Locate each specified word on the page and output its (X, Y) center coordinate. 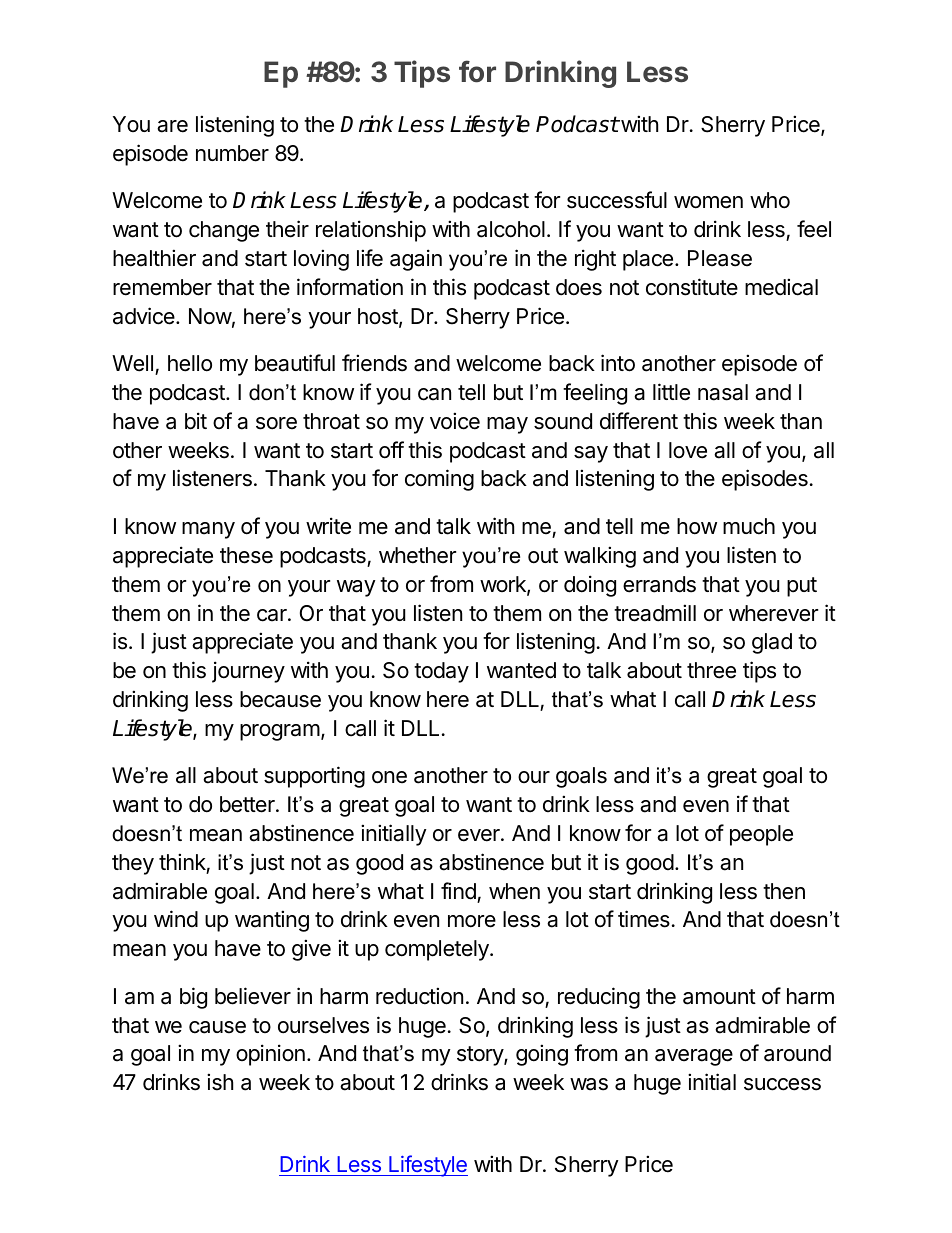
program (280, 732)
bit (196, 421)
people (761, 835)
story (481, 1056)
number (232, 153)
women (708, 202)
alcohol (511, 229)
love (688, 450)
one (389, 777)
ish (220, 1082)
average (694, 1057)
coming (439, 480)
